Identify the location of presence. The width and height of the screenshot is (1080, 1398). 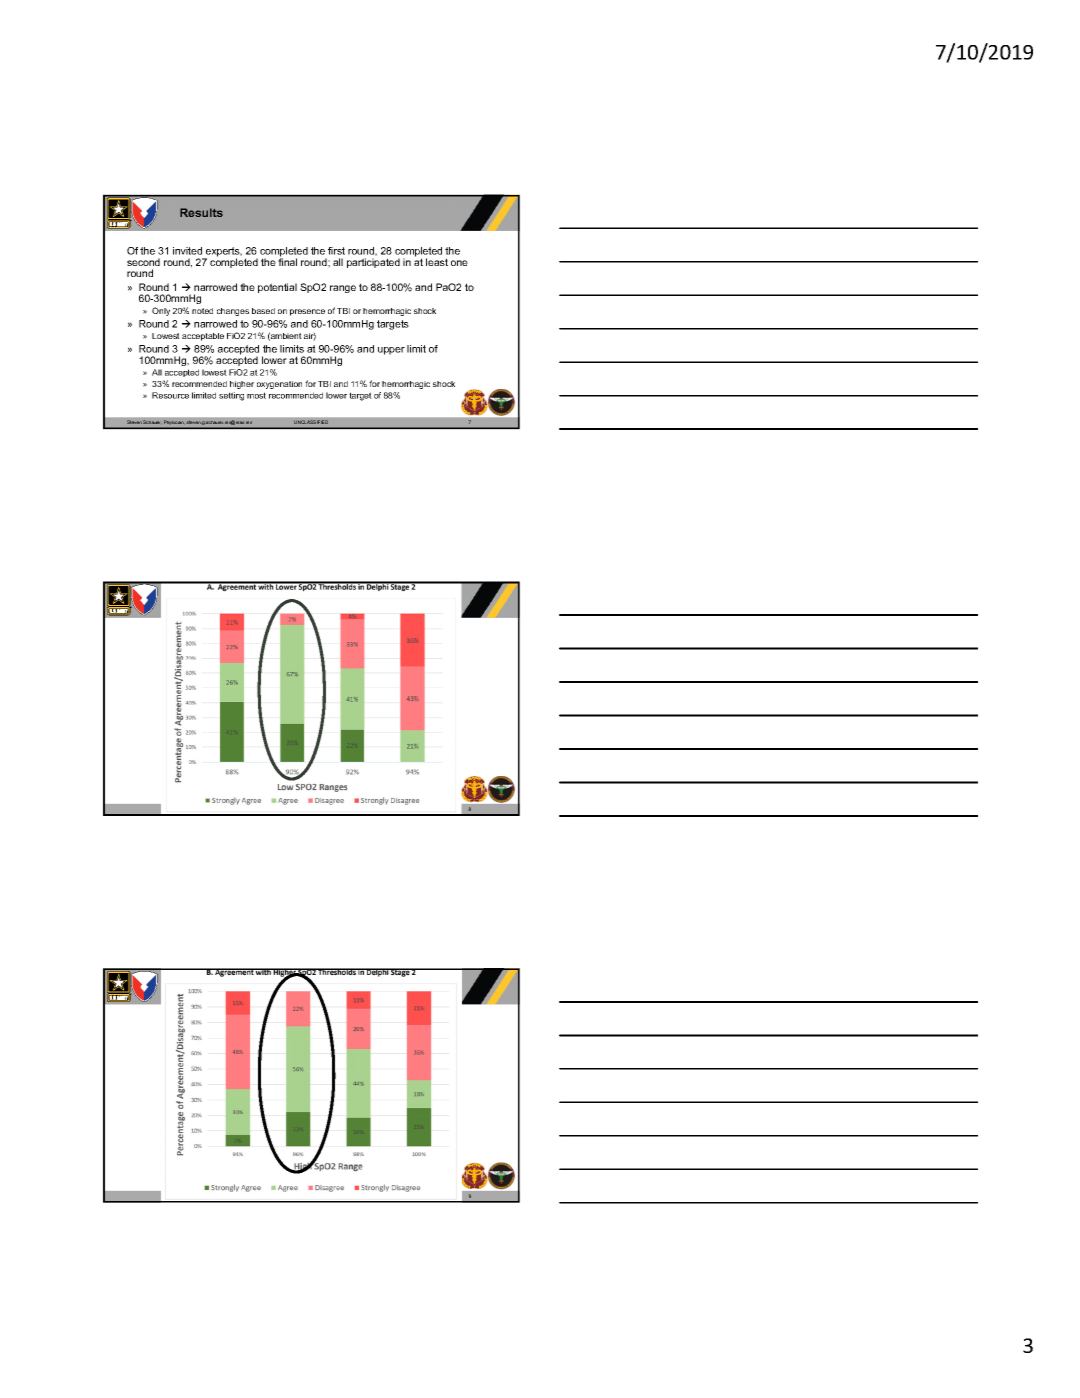
(307, 312).
